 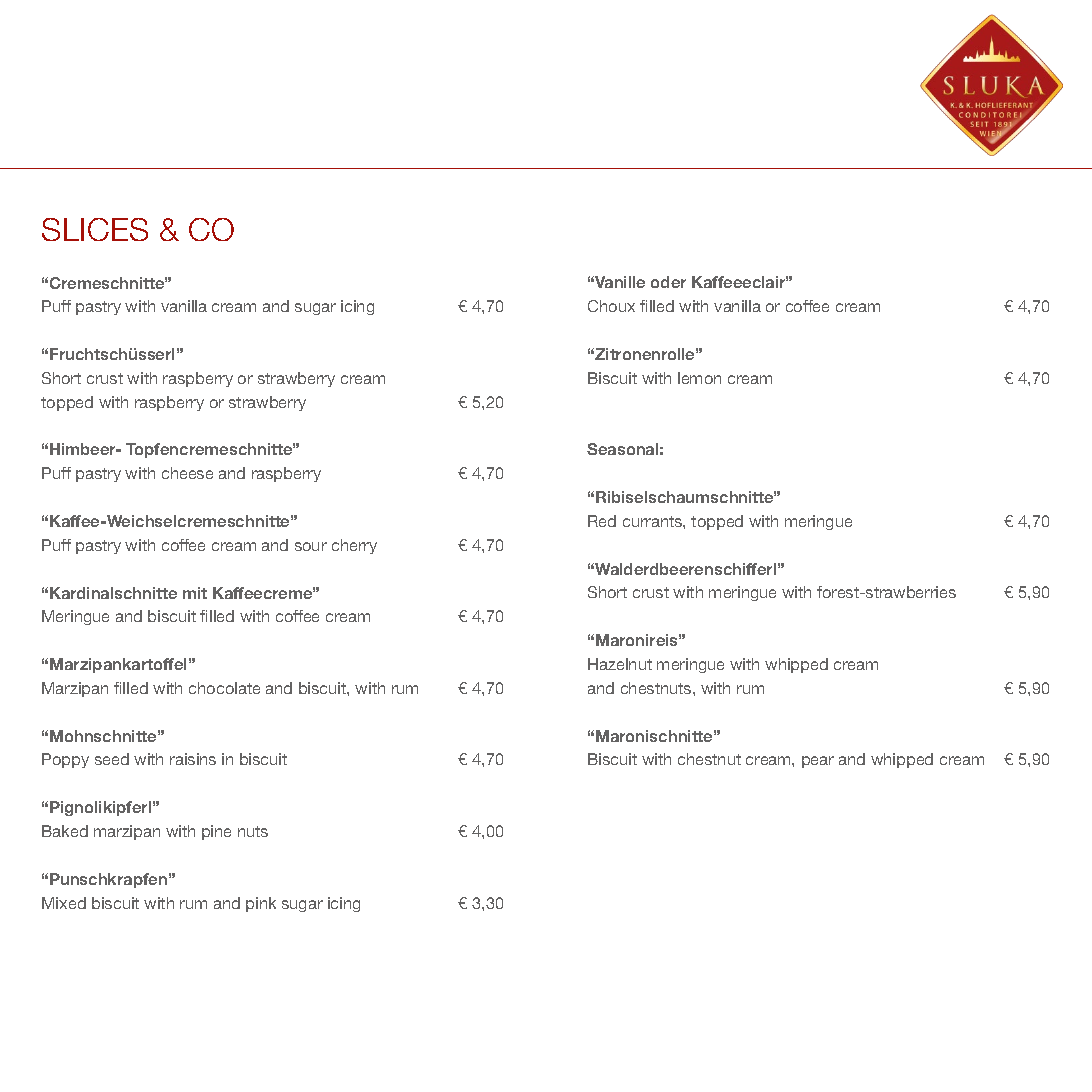 What do you see at coordinates (668, 282) in the image?
I see `oder` at bounding box center [668, 282].
